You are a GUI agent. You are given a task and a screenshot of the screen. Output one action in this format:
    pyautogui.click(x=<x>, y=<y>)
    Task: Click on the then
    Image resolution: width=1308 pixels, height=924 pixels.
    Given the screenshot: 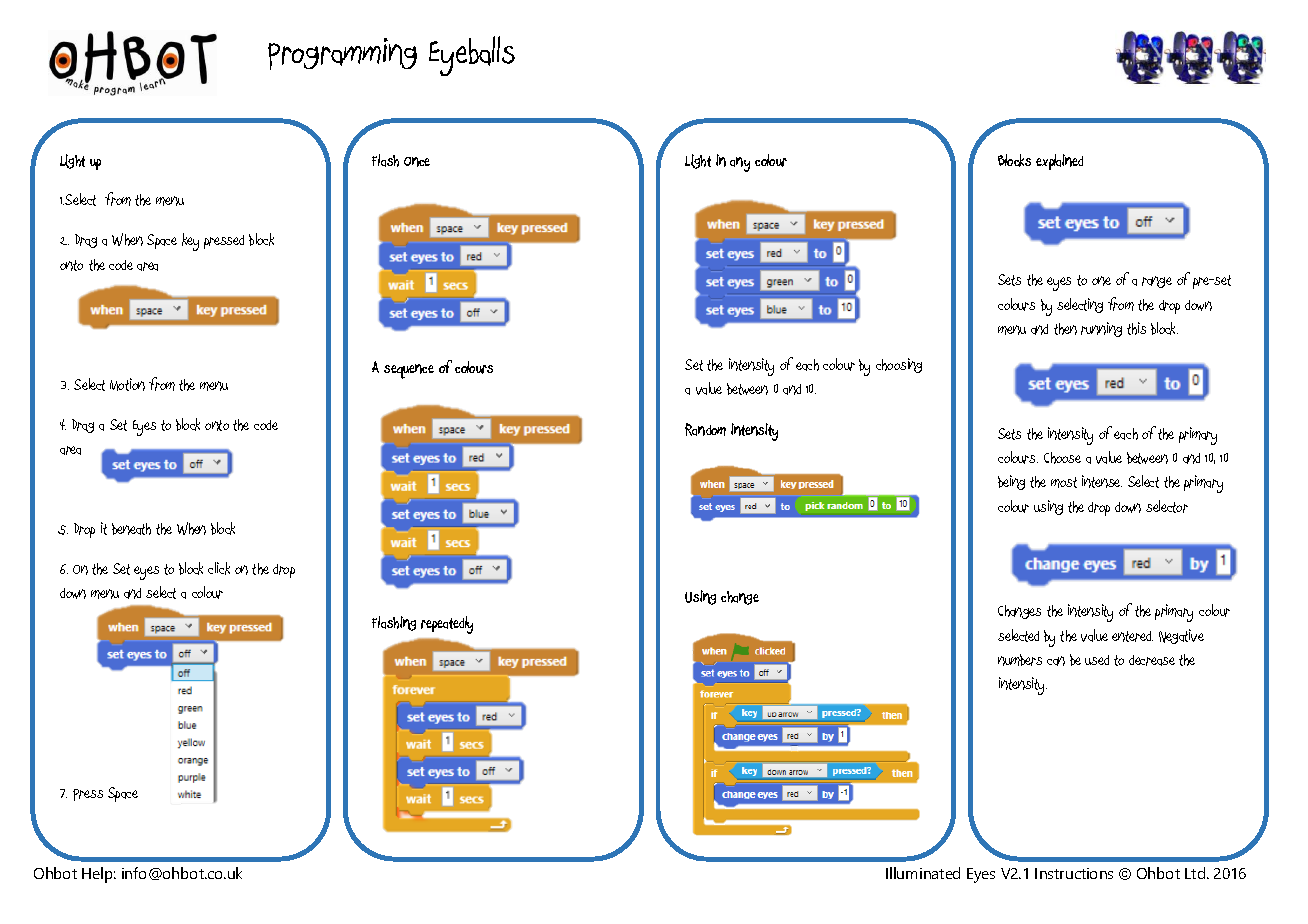 What is the action you would take?
    pyautogui.click(x=1065, y=329)
